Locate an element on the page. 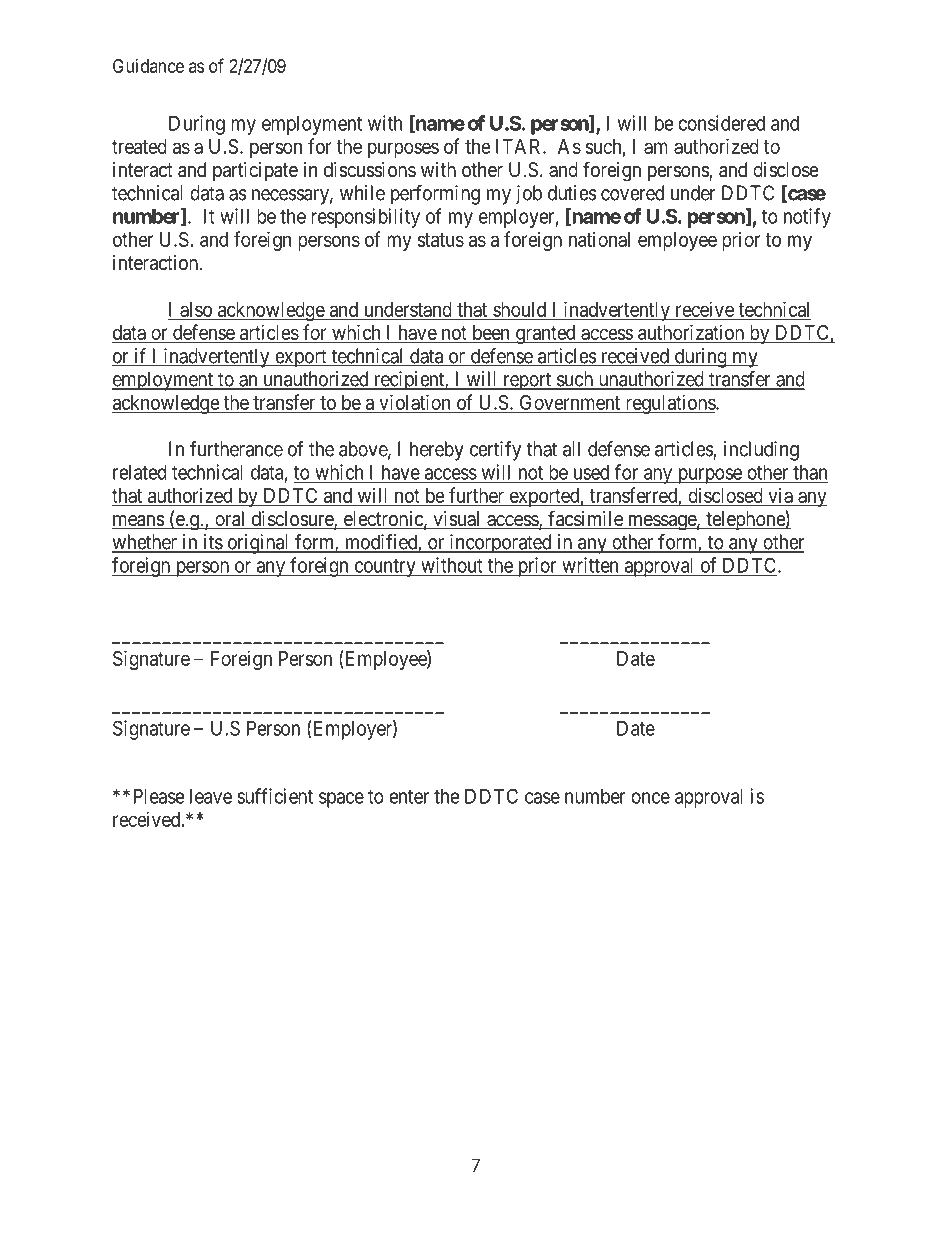 This page has height=1233, width=952. its is located at coordinates (212, 543).
